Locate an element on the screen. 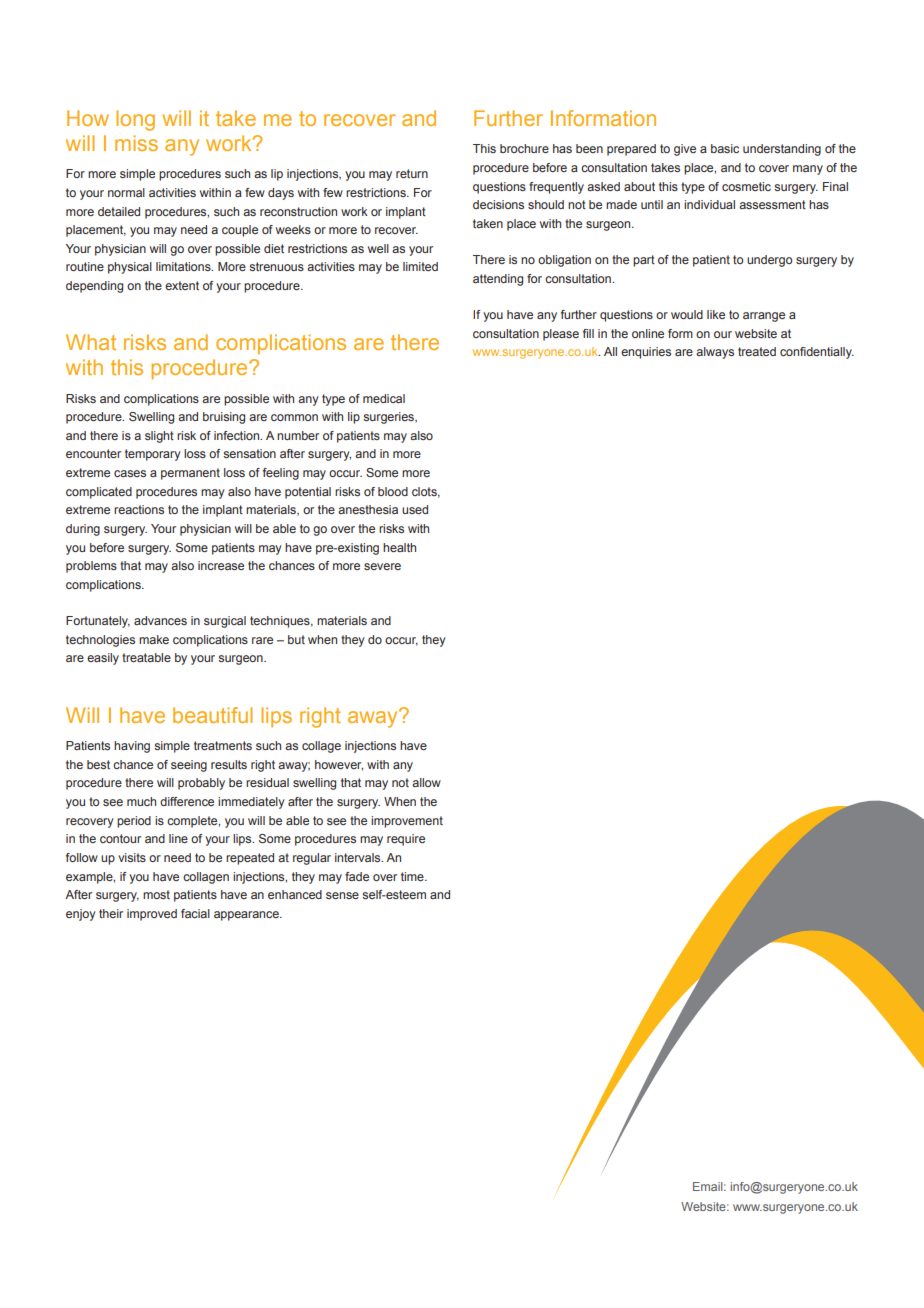 Image resolution: width=924 pixels, height=1308 pixels. bruising is located at coordinates (224, 418).
